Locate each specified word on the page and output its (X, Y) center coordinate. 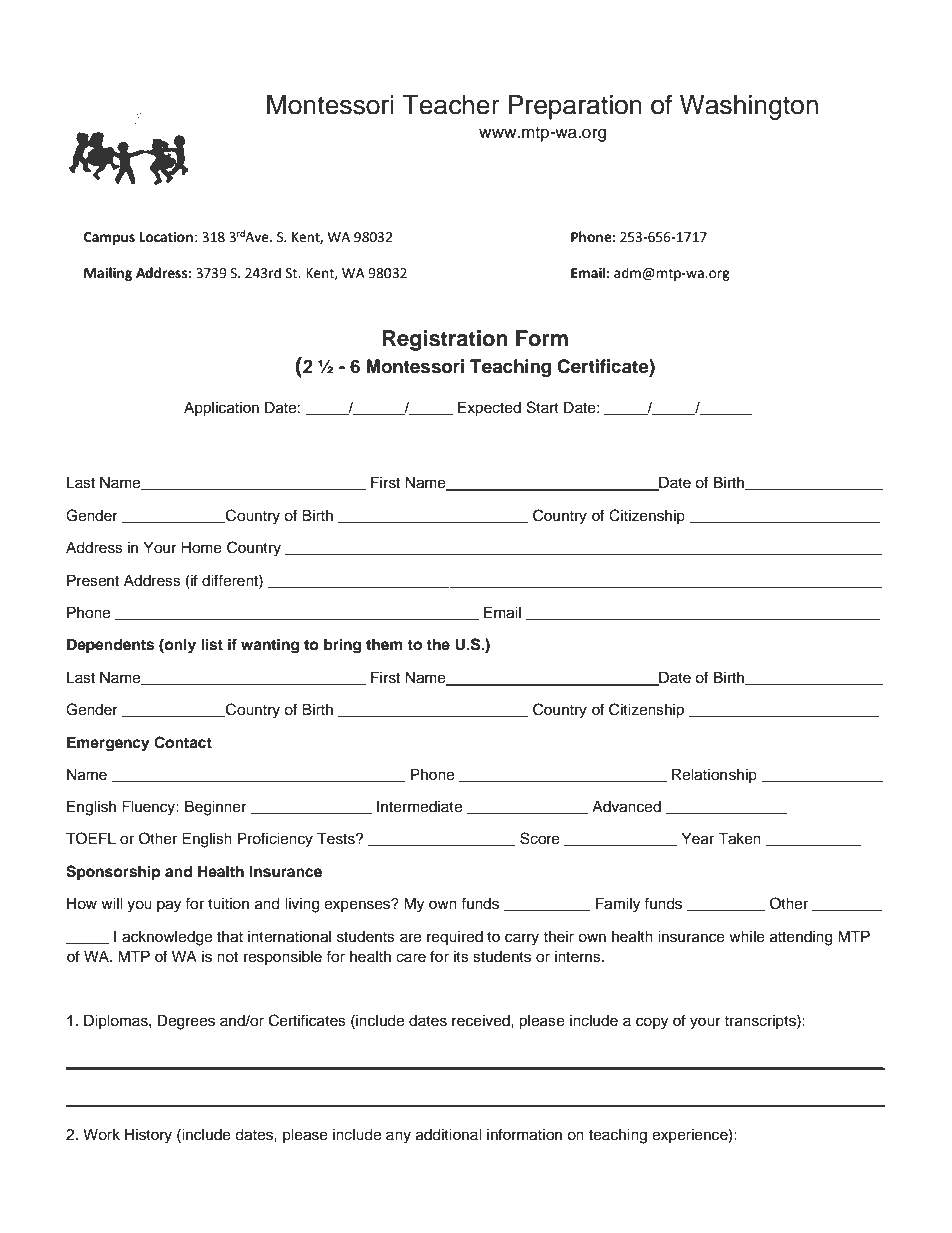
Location (166, 237)
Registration (445, 340)
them (384, 644)
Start (543, 407)
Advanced (626, 807)
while (747, 937)
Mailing (108, 274)
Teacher (451, 105)
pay (169, 906)
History (148, 1136)
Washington (749, 107)
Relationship (714, 775)
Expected (489, 409)
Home (201, 548)
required (455, 938)
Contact (183, 742)
